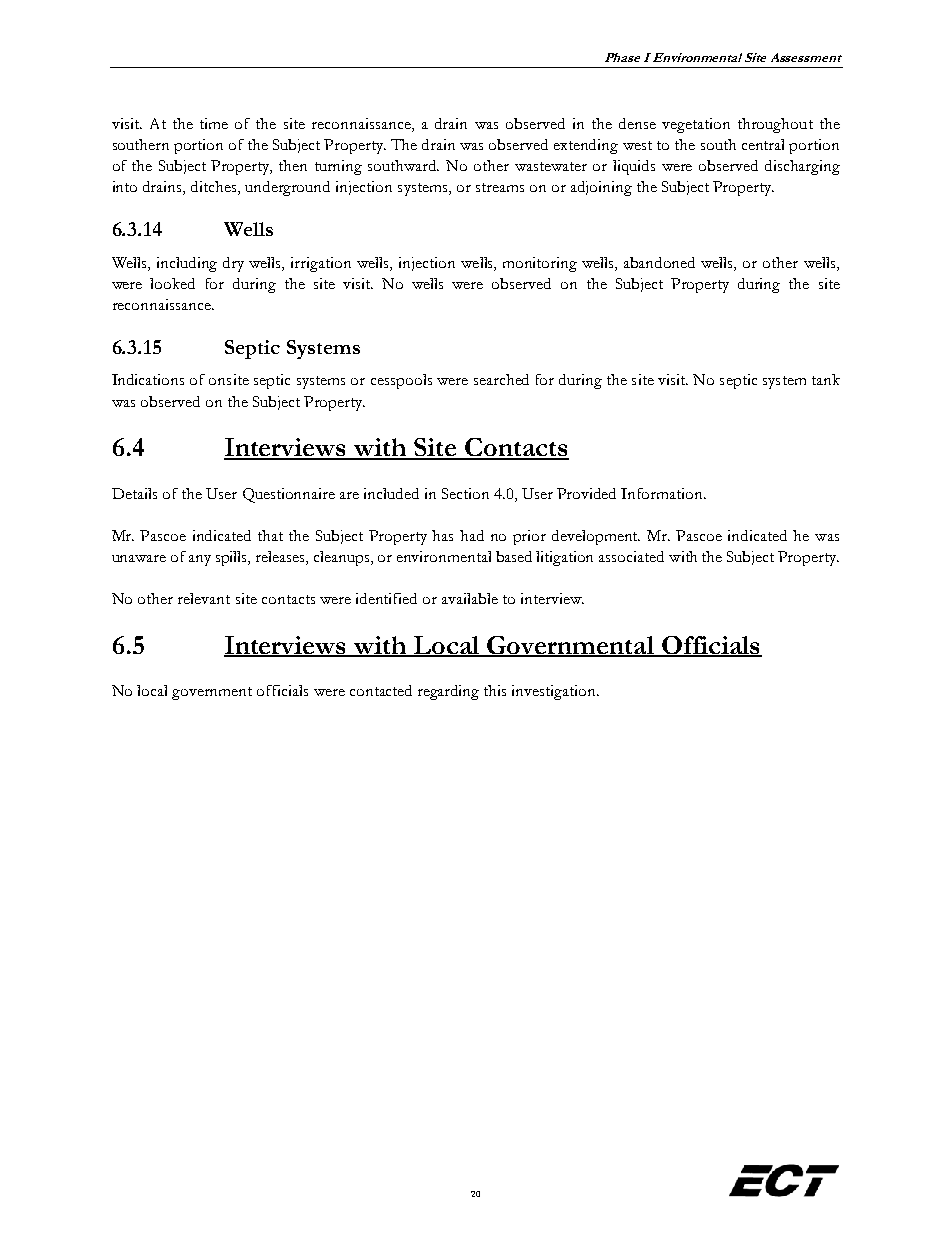 This screenshot has height=1233, width=952. I want to click on Indications, so click(148, 379).
